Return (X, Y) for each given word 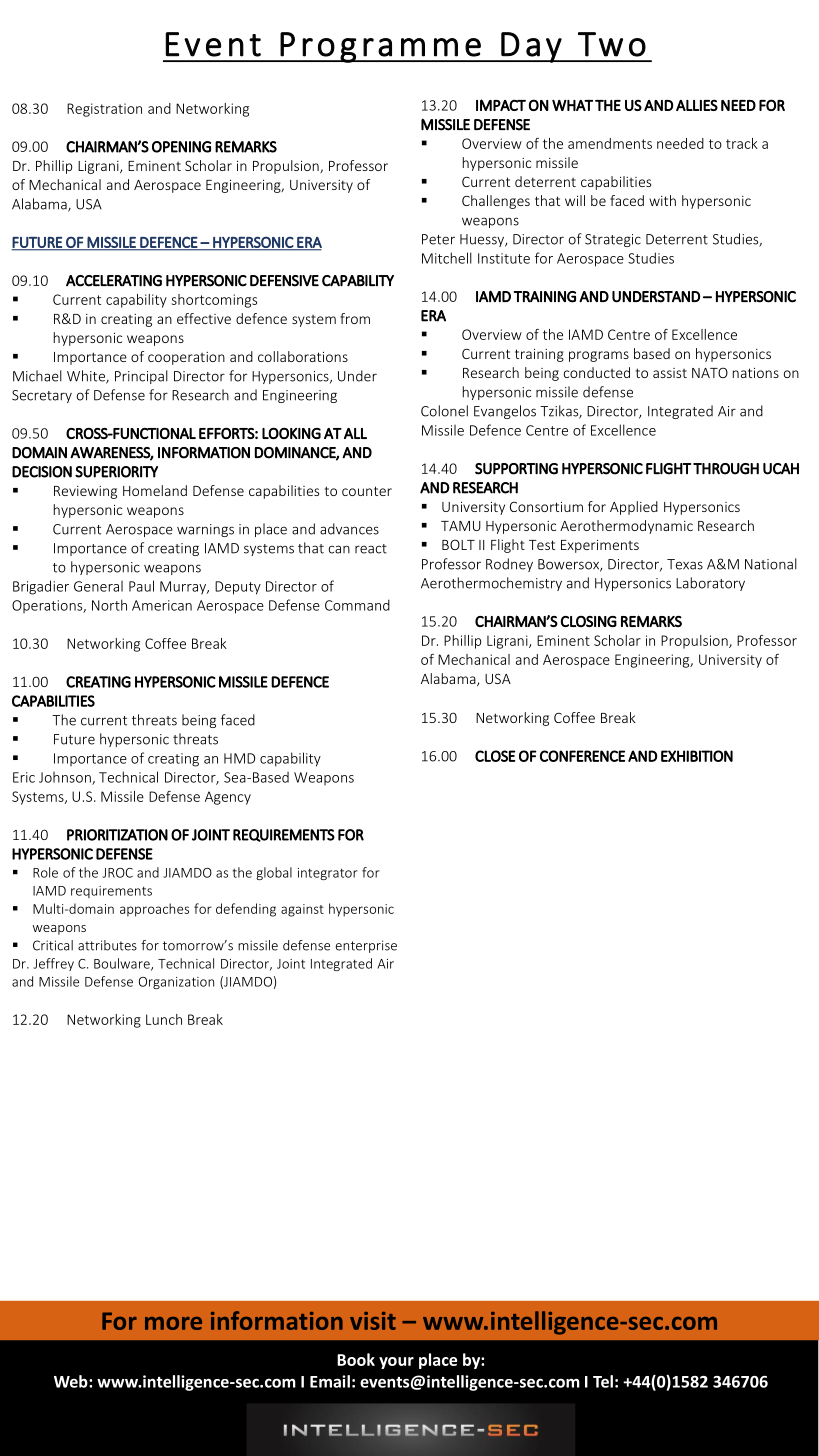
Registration (104, 110)
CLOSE (495, 756)
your (396, 1363)
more (173, 1323)
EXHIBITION (697, 756)
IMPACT (501, 105)
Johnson (66, 778)
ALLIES (697, 105)
